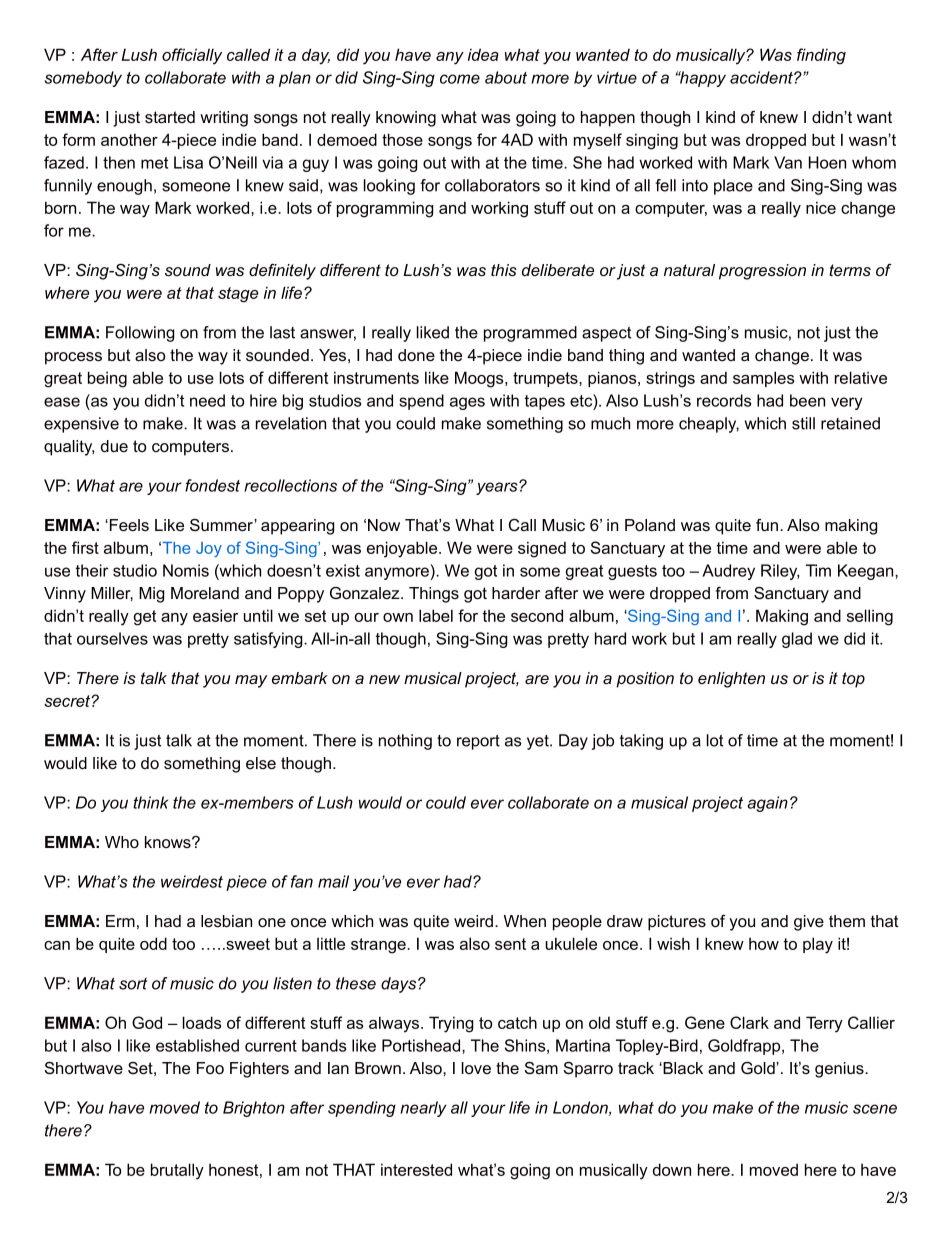  Describe the element at coordinates (764, 943) in the page. I see `how` at that location.
